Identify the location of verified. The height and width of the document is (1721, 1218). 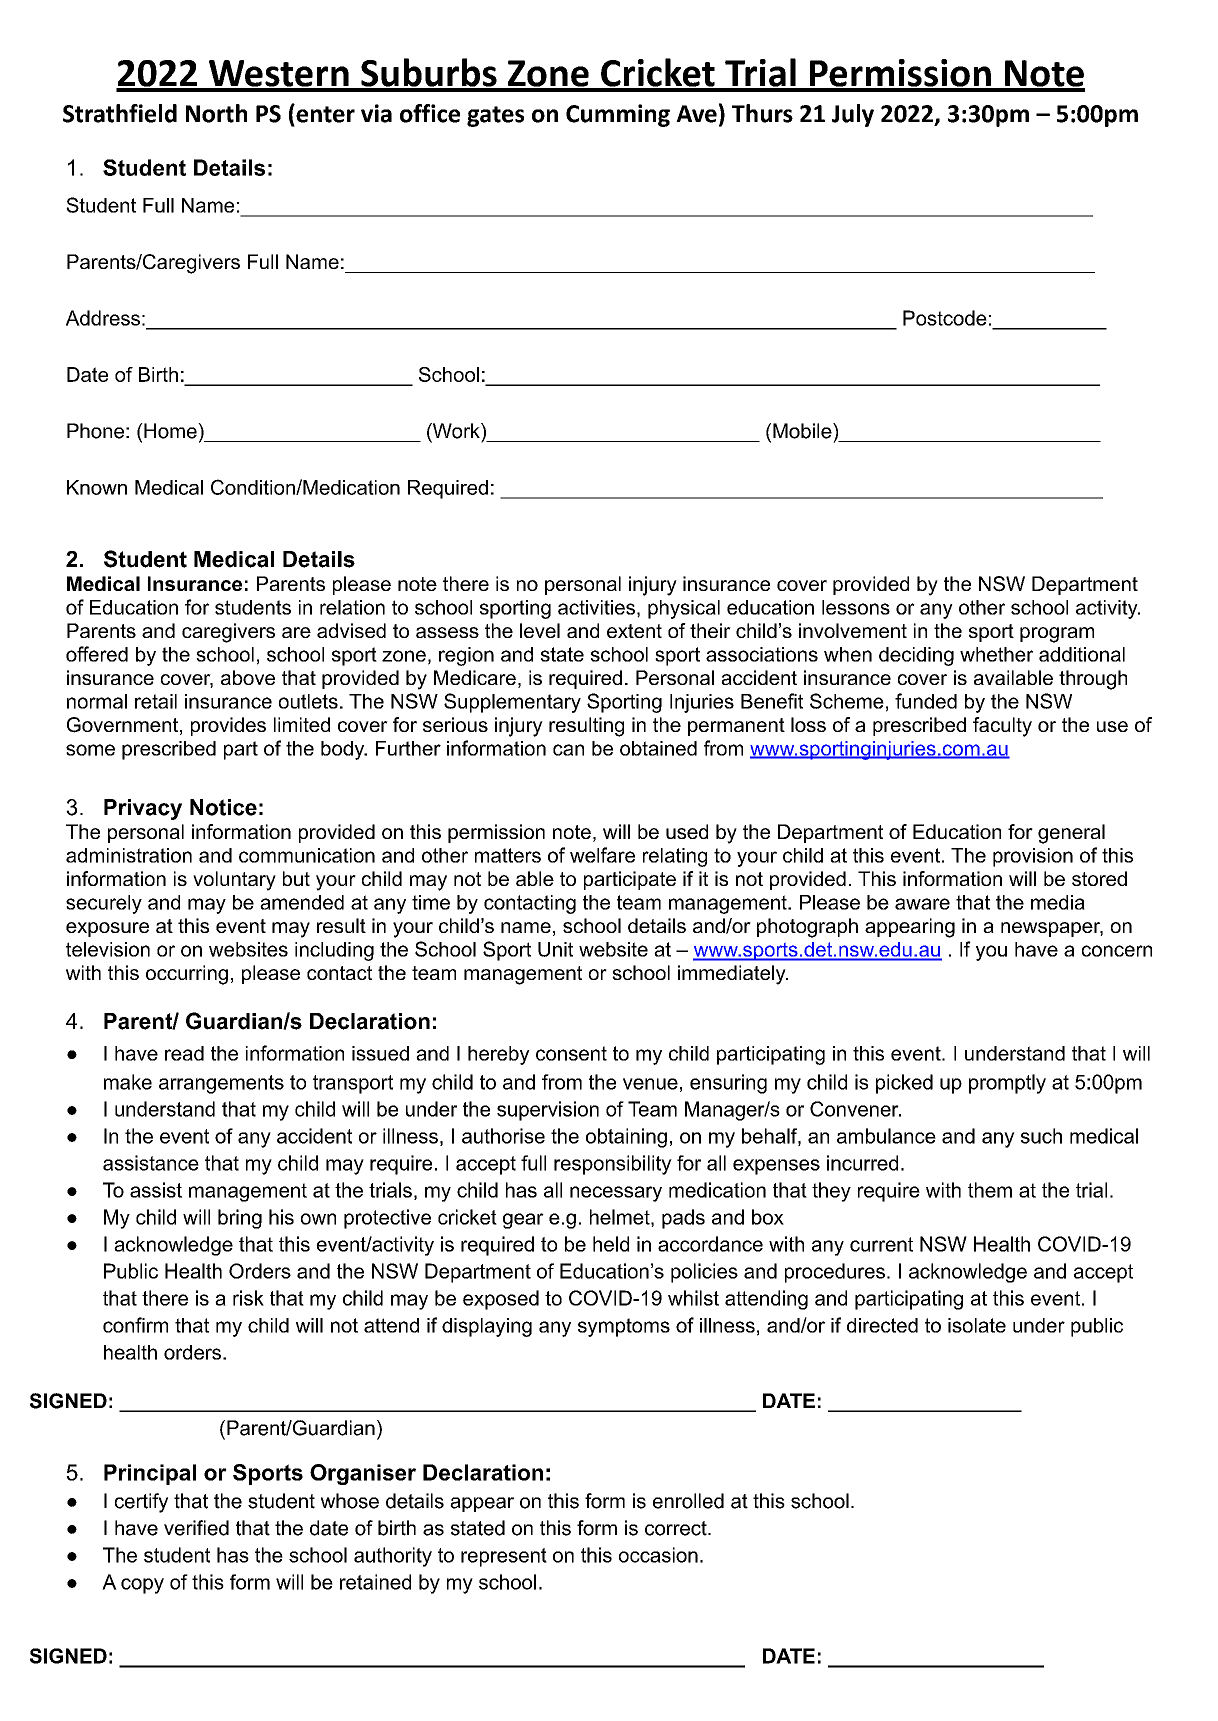
(196, 1528).
